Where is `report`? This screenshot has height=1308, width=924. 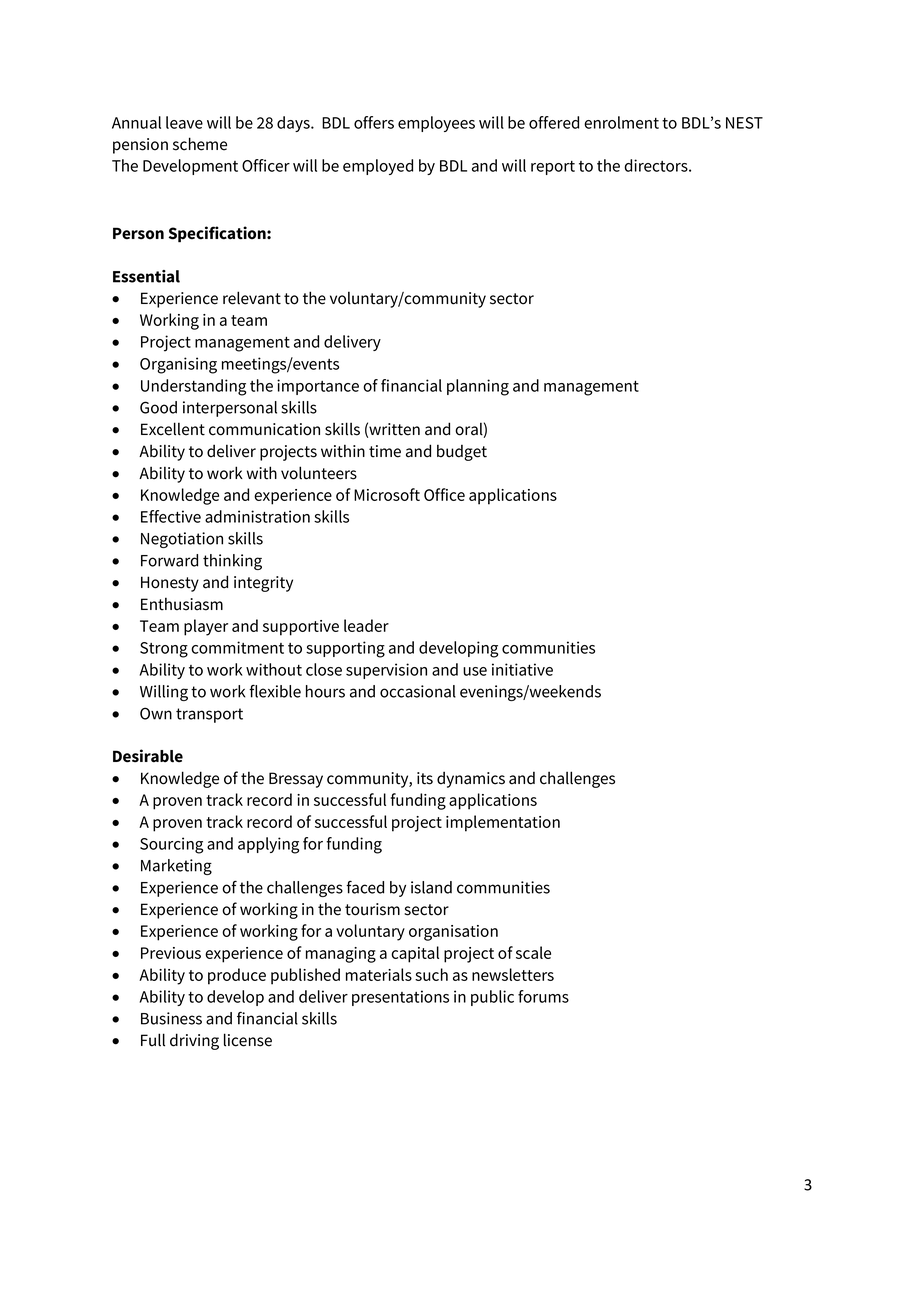
report is located at coordinates (553, 168).
